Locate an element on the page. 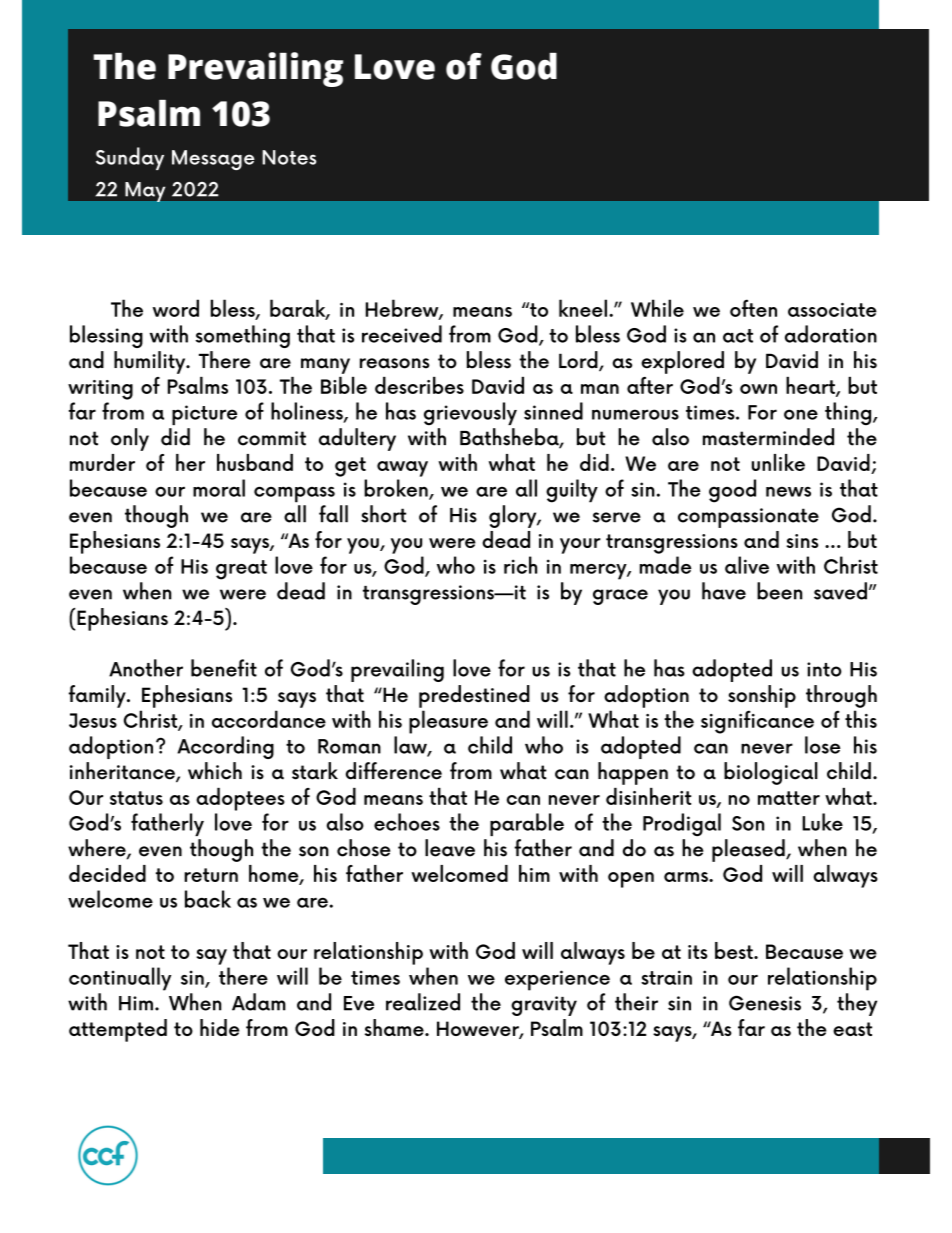  grievously is located at coordinates (470, 413).
